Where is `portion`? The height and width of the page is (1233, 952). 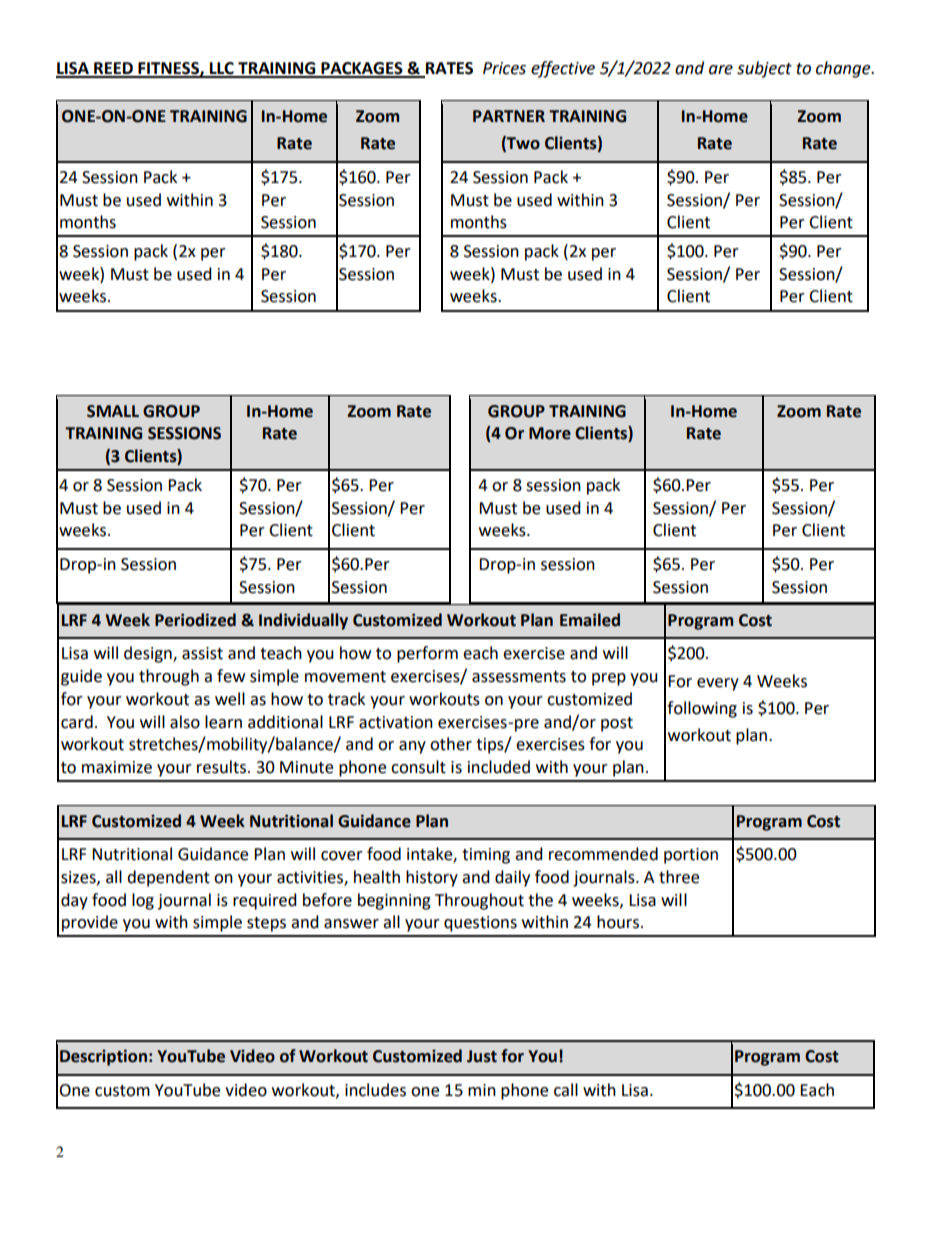 portion is located at coordinates (691, 856).
